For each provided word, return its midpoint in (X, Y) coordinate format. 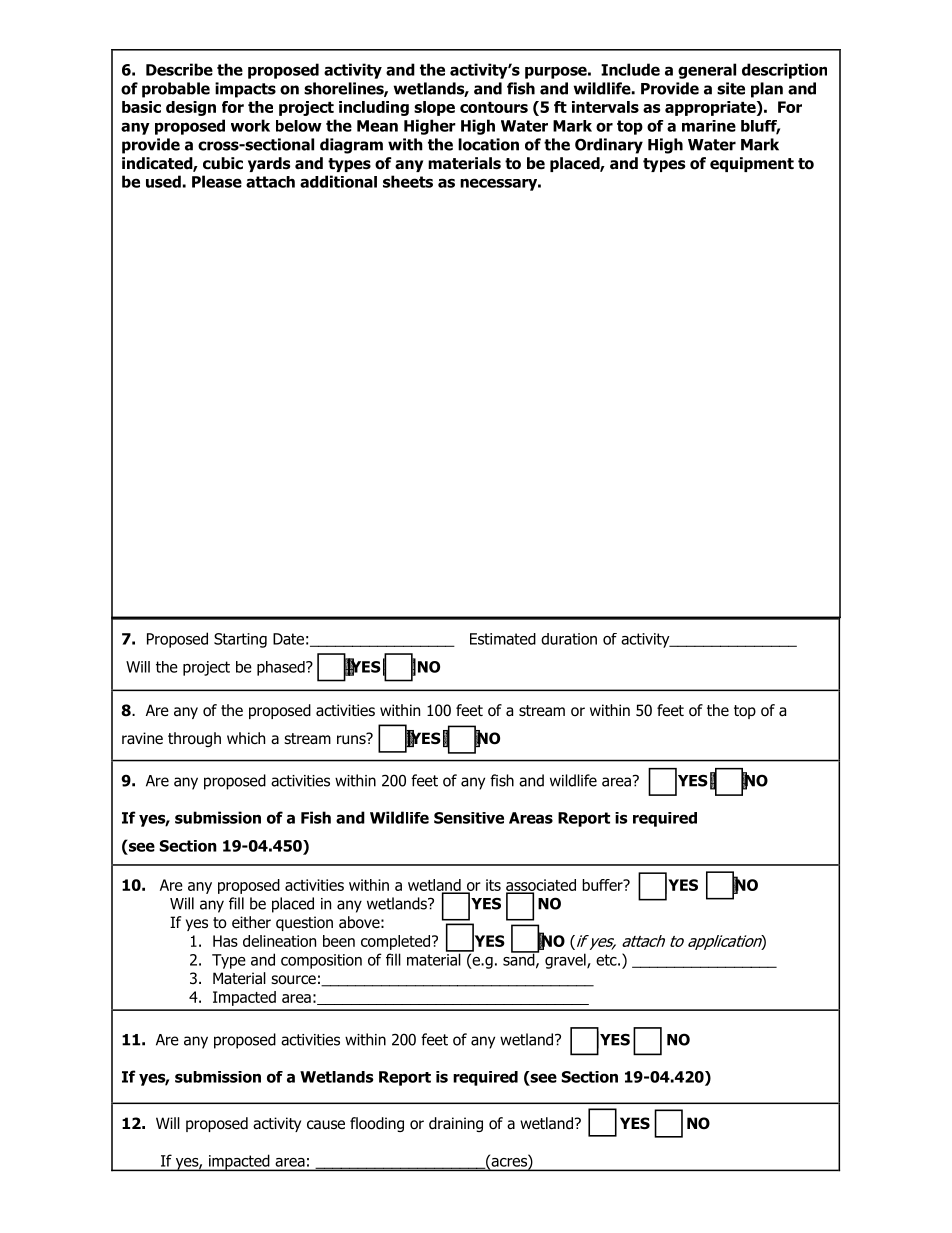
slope (434, 108)
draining (456, 1124)
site (731, 88)
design (191, 108)
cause (326, 1125)
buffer (603, 885)
